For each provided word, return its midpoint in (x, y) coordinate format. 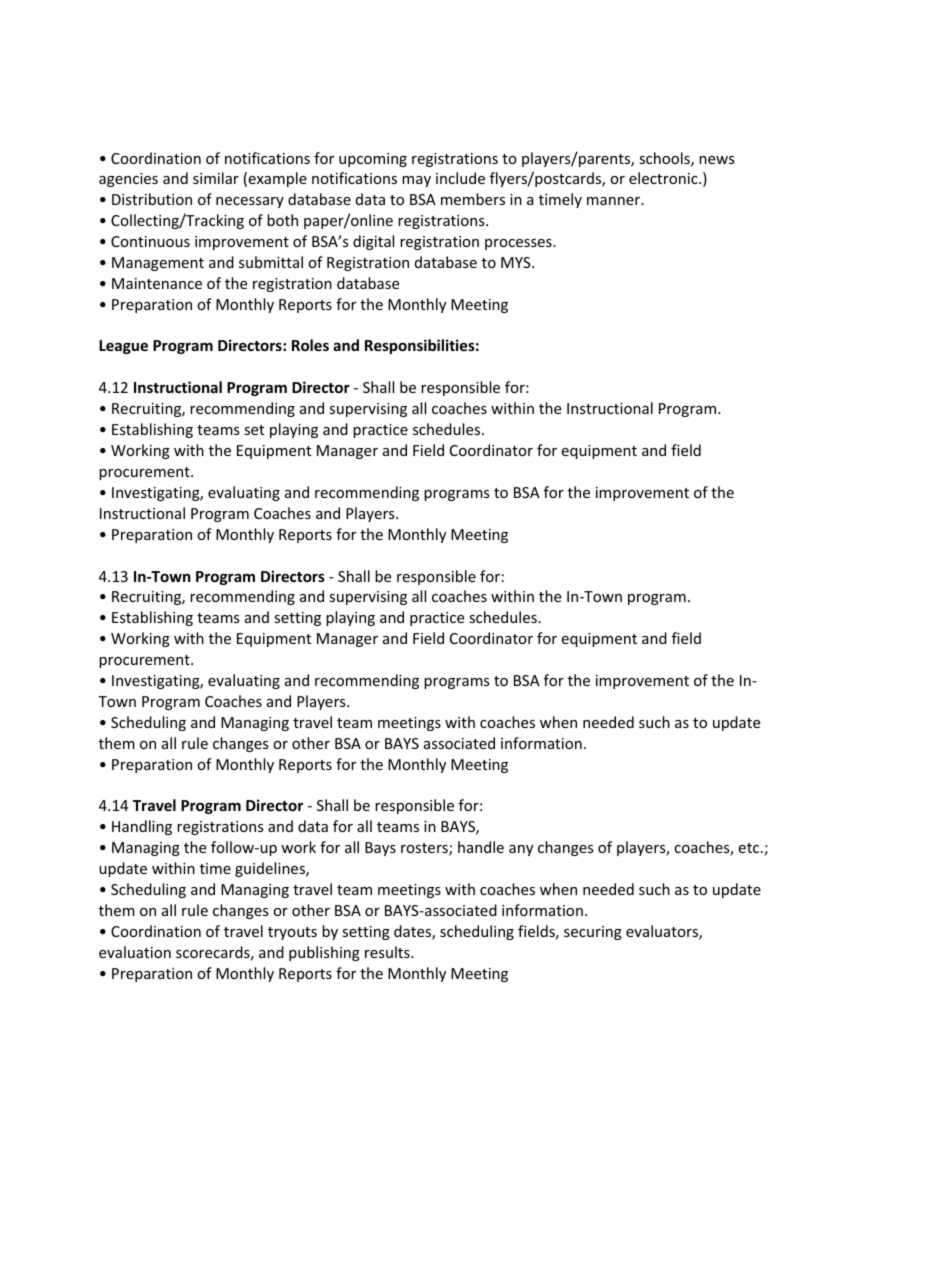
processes (519, 244)
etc (750, 848)
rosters (425, 849)
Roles (310, 345)
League (123, 347)
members (473, 199)
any (521, 850)
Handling (142, 827)
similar (216, 178)
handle (481, 847)
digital (373, 242)
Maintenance (157, 283)
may (416, 181)
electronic (664, 178)
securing (593, 933)
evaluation (135, 952)
